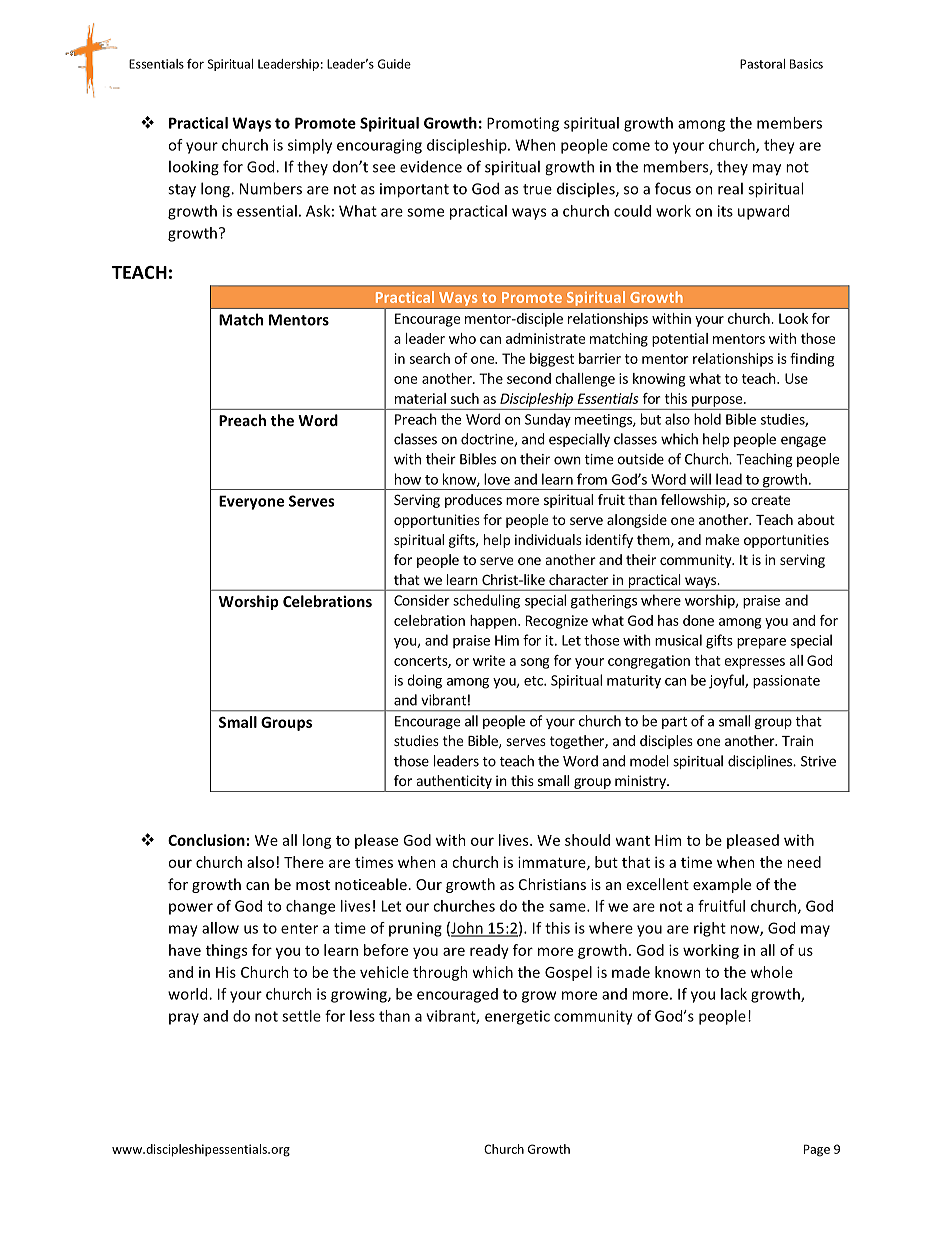  What do you see at coordinates (722, 885) in the image?
I see `example` at bounding box center [722, 885].
